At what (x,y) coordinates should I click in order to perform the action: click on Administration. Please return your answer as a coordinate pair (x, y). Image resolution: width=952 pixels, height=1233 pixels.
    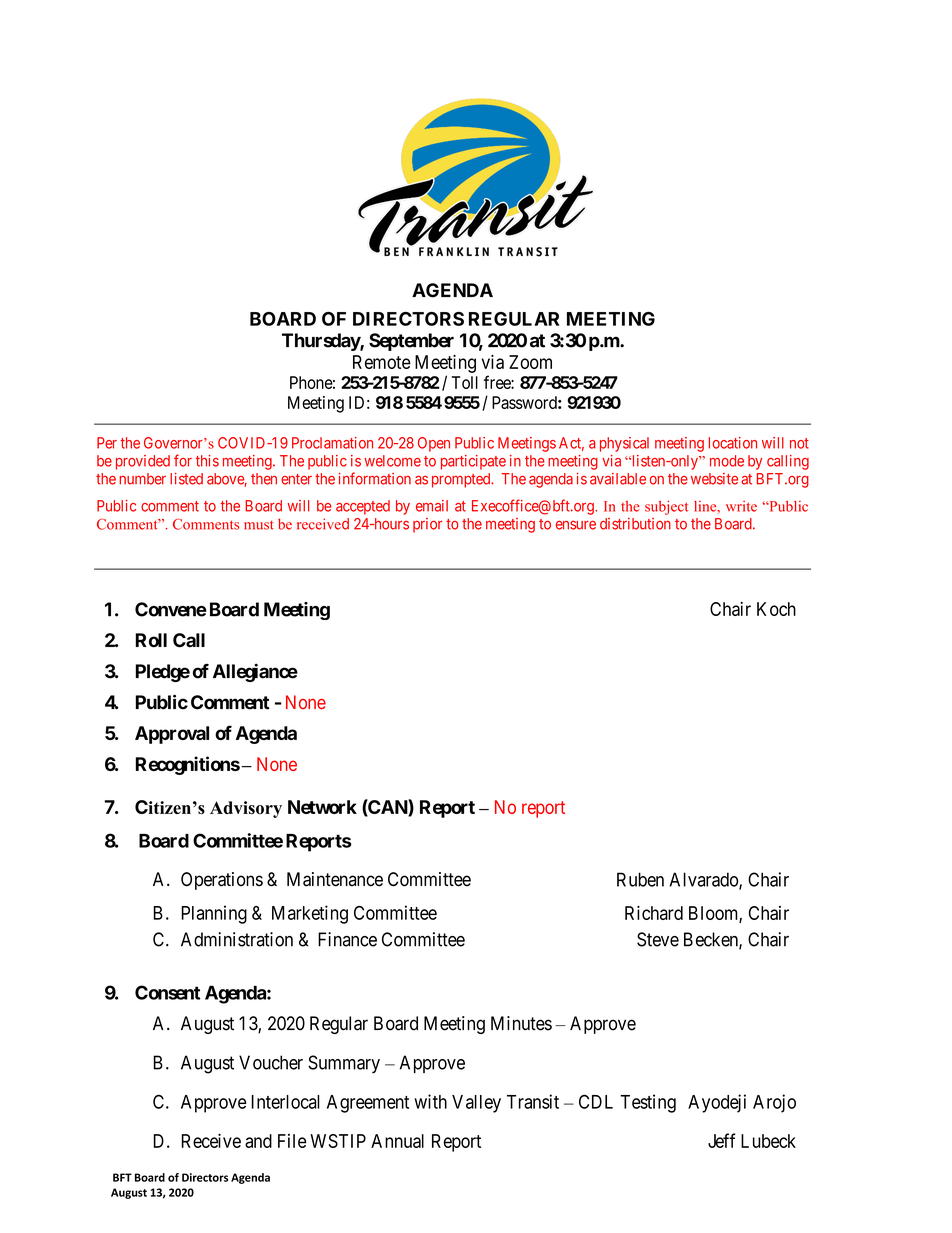
    Looking at the image, I should click on (237, 939).
